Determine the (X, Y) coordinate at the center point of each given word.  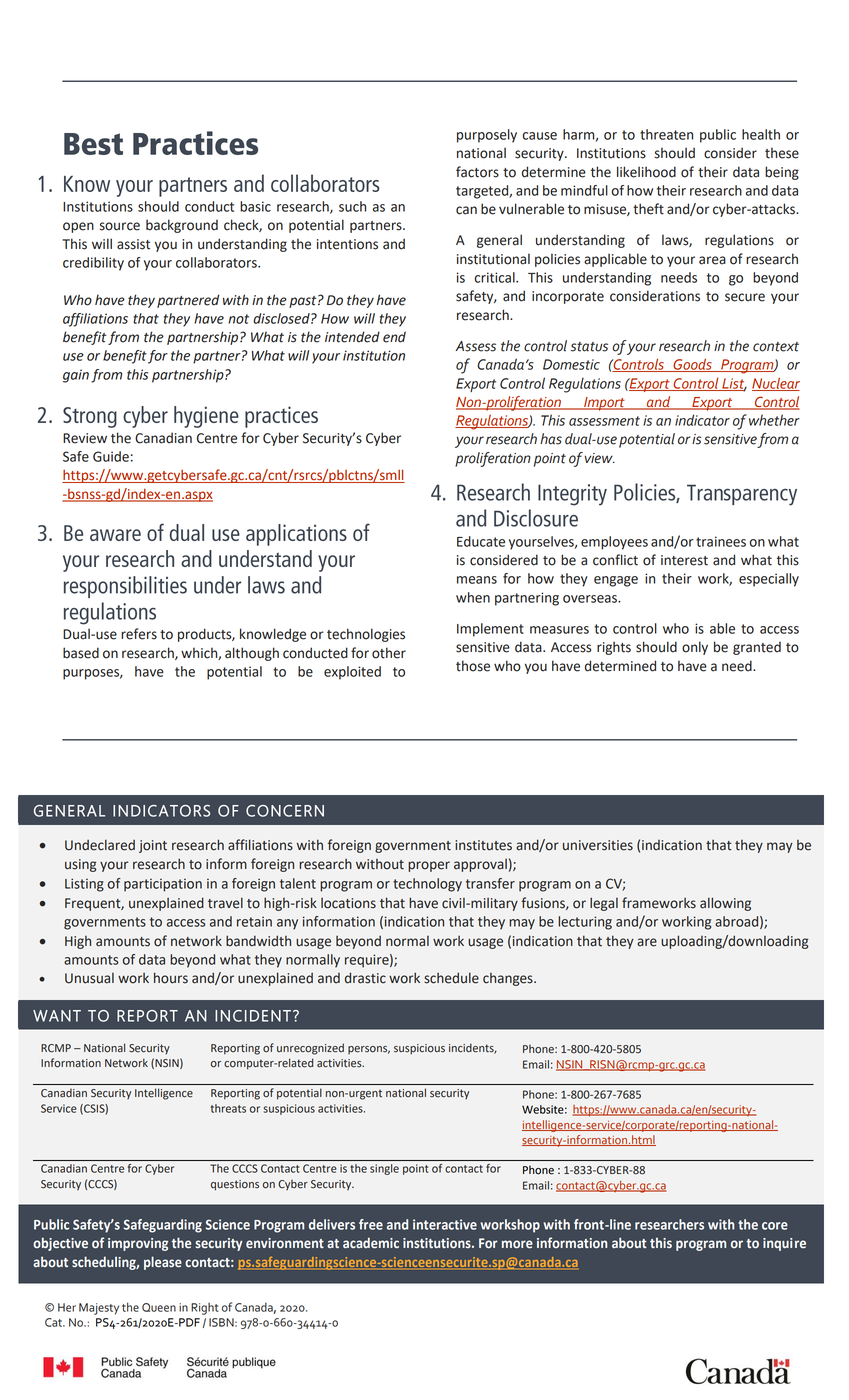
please (163, 1263)
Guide (111, 456)
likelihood (646, 172)
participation (163, 885)
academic (371, 1243)
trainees (721, 541)
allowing (725, 904)
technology (427, 885)
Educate (481, 541)
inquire (784, 1244)
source (120, 226)
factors (477, 172)
